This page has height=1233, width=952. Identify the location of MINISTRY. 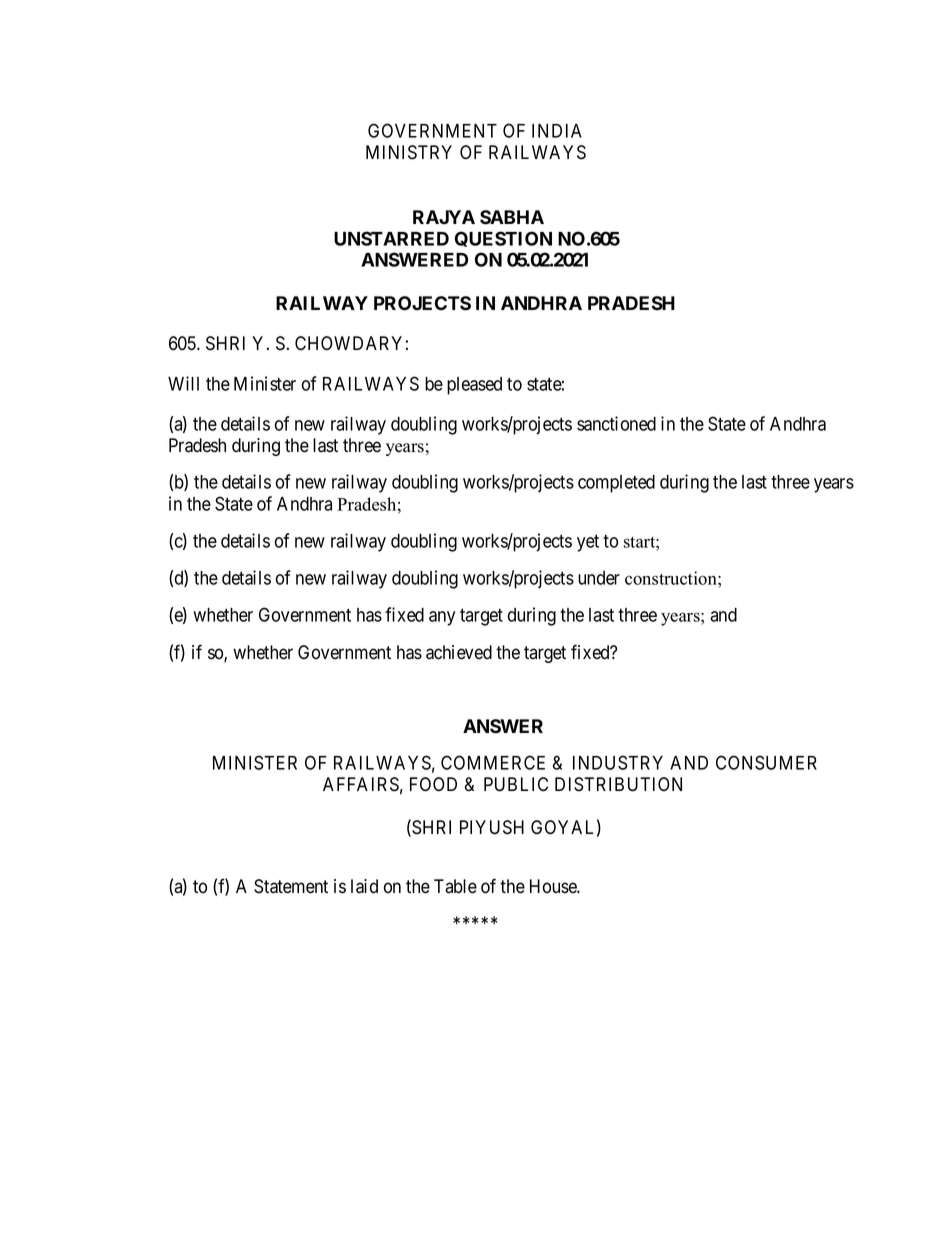
(409, 152).
